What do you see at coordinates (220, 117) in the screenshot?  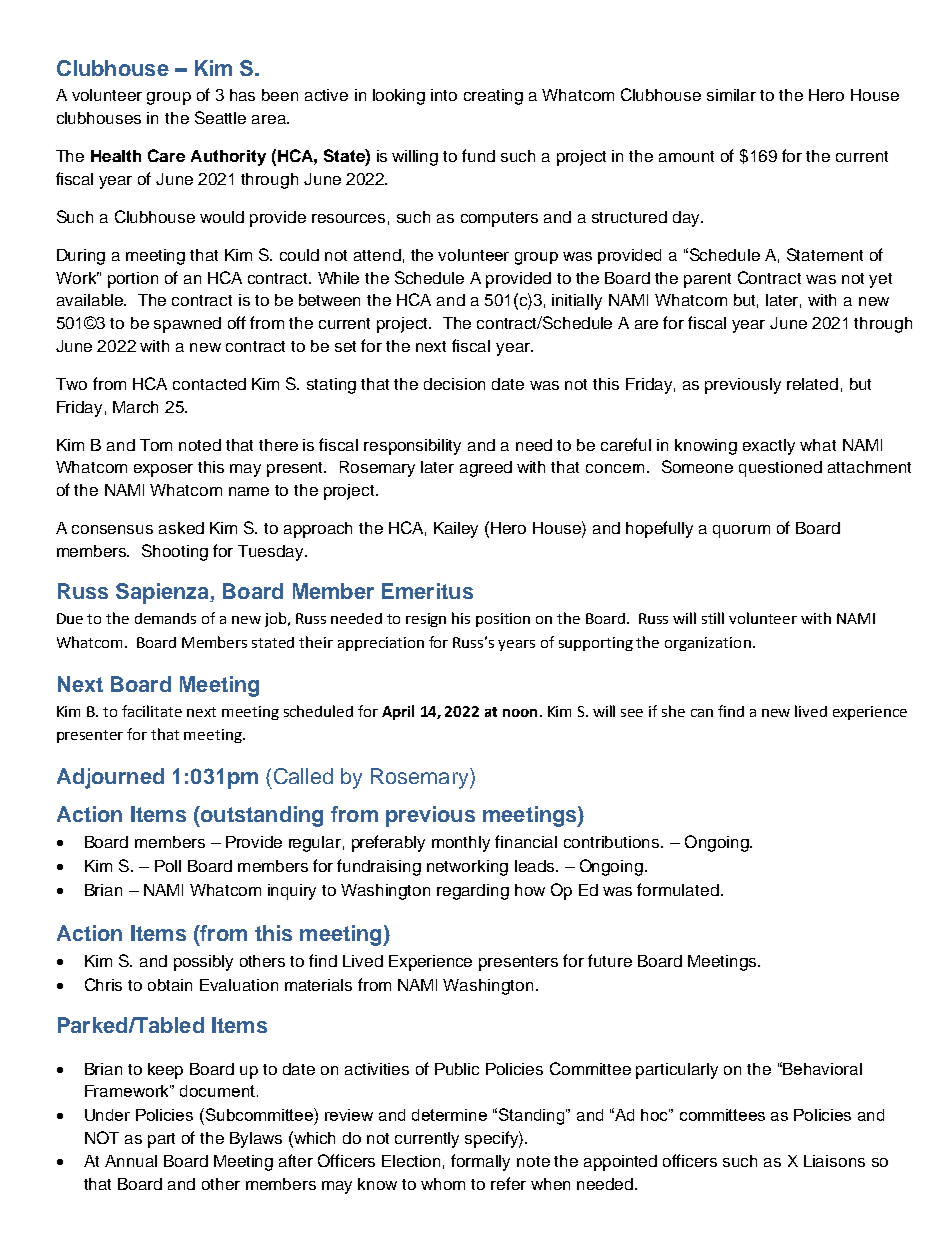 I see `Seattle` at bounding box center [220, 117].
